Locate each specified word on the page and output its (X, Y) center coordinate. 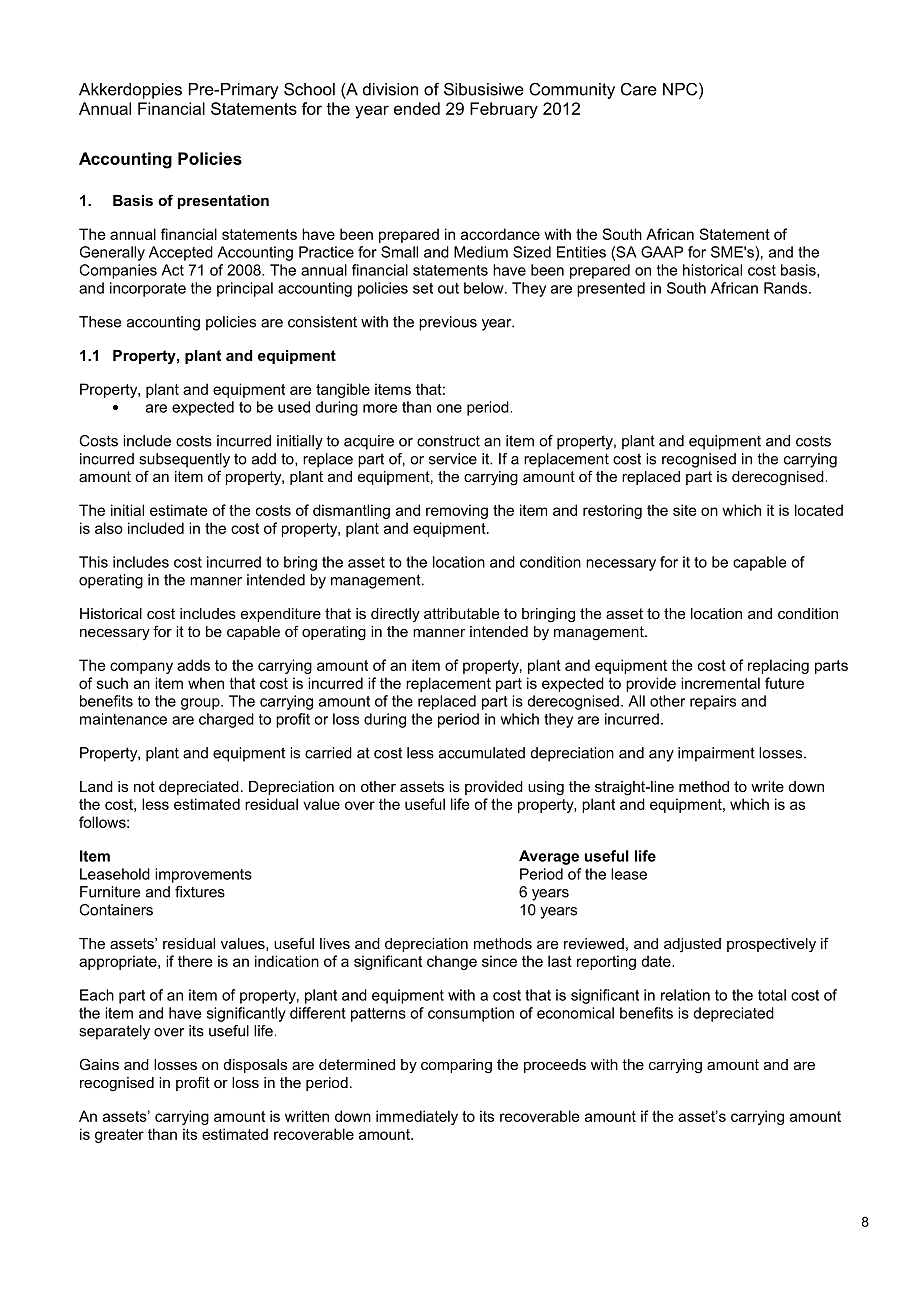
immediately (417, 1117)
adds (193, 665)
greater (119, 1136)
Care (639, 89)
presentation (223, 202)
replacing (778, 666)
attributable (461, 613)
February (504, 110)
